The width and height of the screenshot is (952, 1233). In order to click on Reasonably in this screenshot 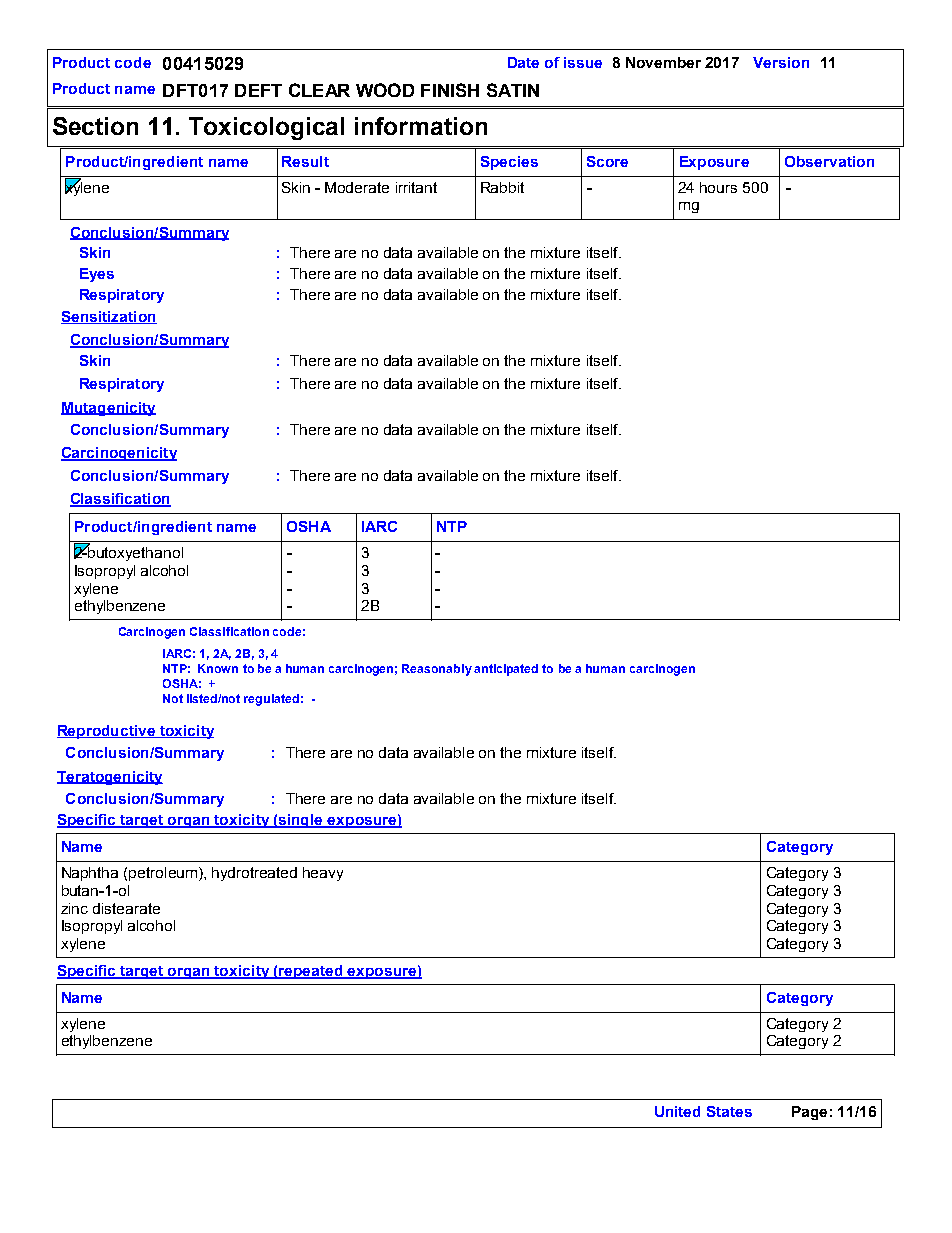, I will do `click(437, 670)`.
